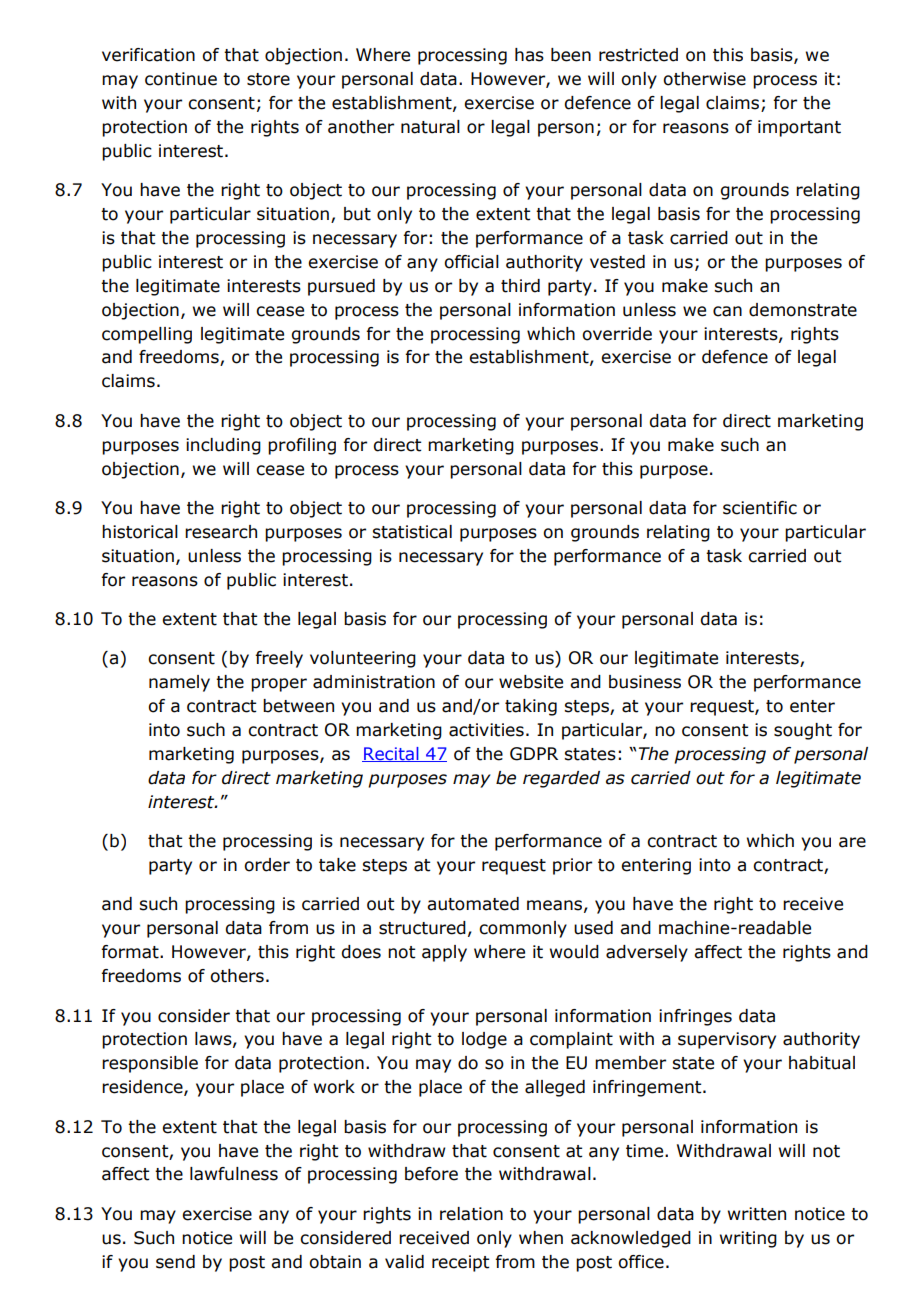 This screenshot has height=1308, width=924. I want to click on send, so click(175, 1262).
